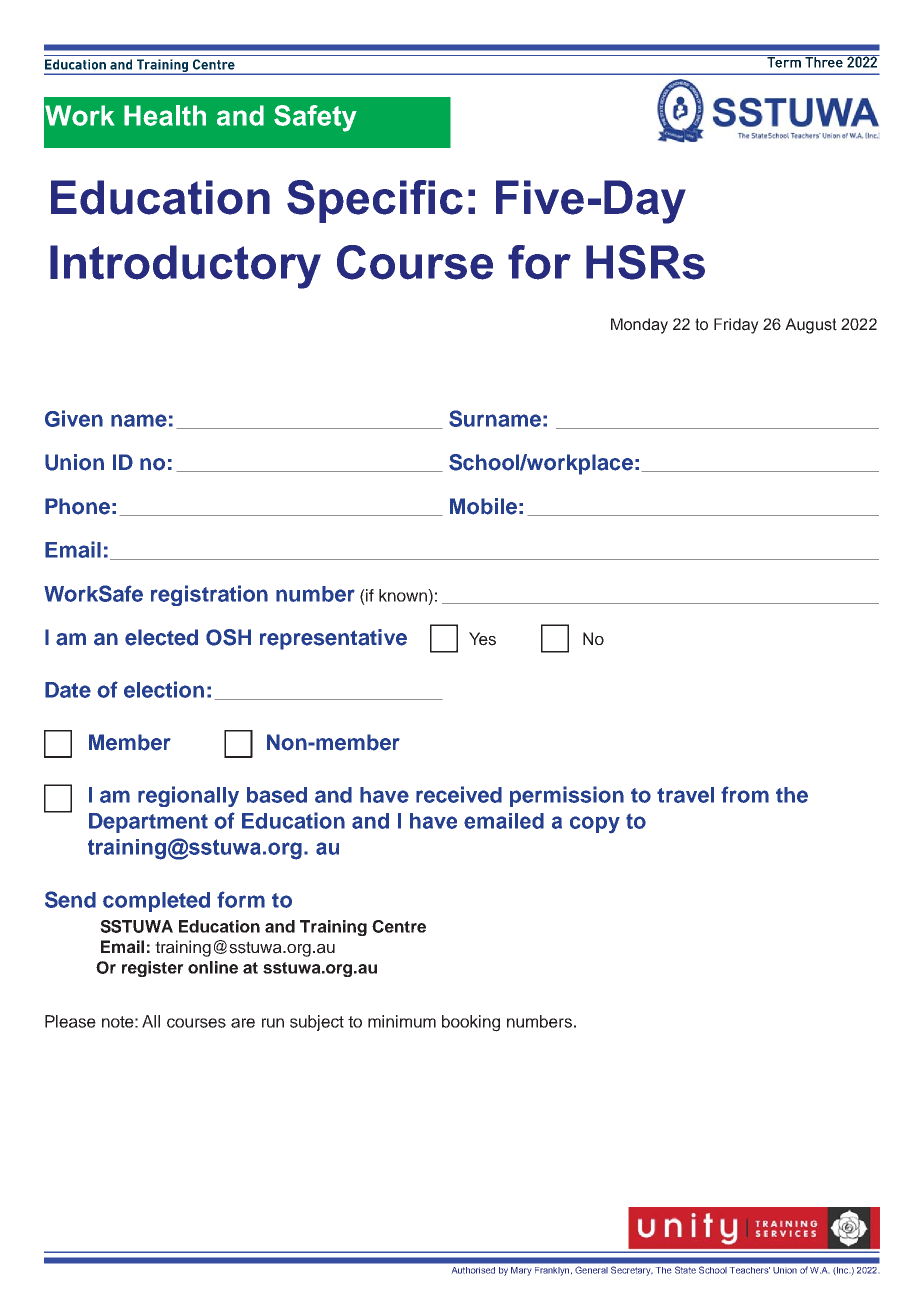 The height and width of the screenshot is (1308, 924). Describe the element at coordinates (74, 418) in the screenshot. I see `Given` at that location.
